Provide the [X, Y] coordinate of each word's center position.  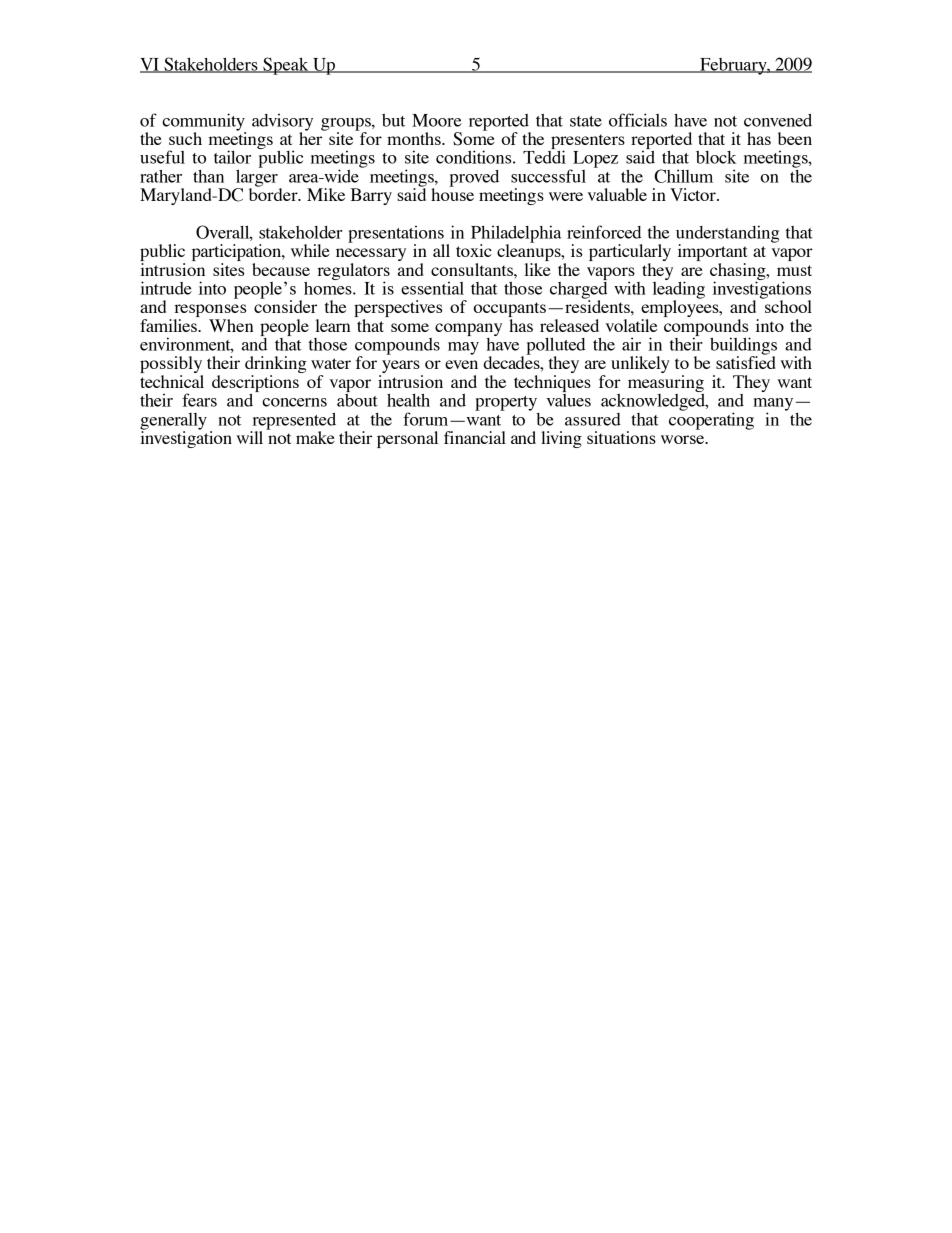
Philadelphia [516, 235]
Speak [286, 66]
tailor [232, 157]
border [274, 193]
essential [432, 288]
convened [778, 120]
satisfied [746, 361]
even [461, 364]
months [415, 138]
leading [679, 290]
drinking [276, 366]
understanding [727, 235]
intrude [166, 288]
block [716, 157]
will [250, 437]
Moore [436, 120]
